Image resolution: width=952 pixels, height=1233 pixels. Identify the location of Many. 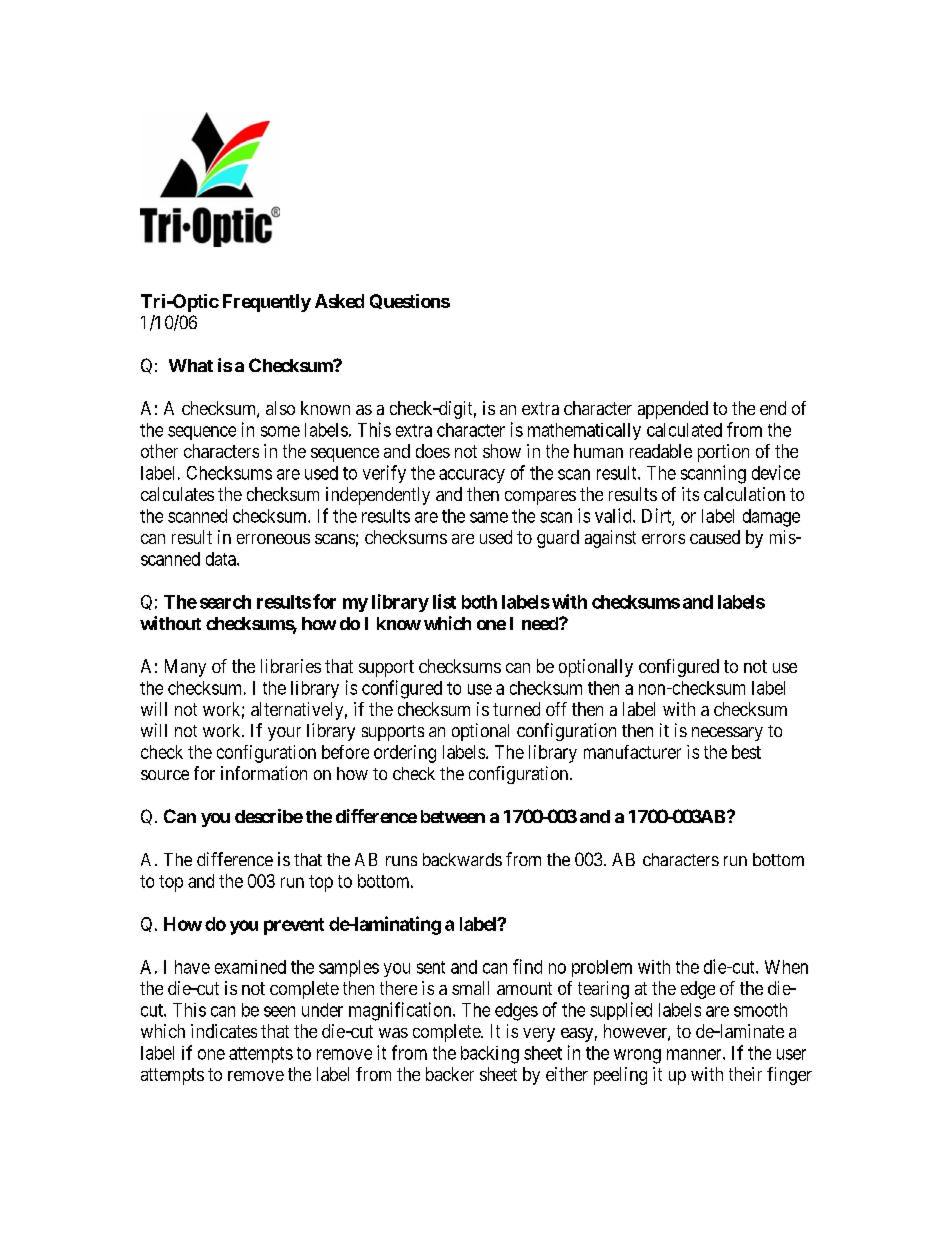
(185, 668).
